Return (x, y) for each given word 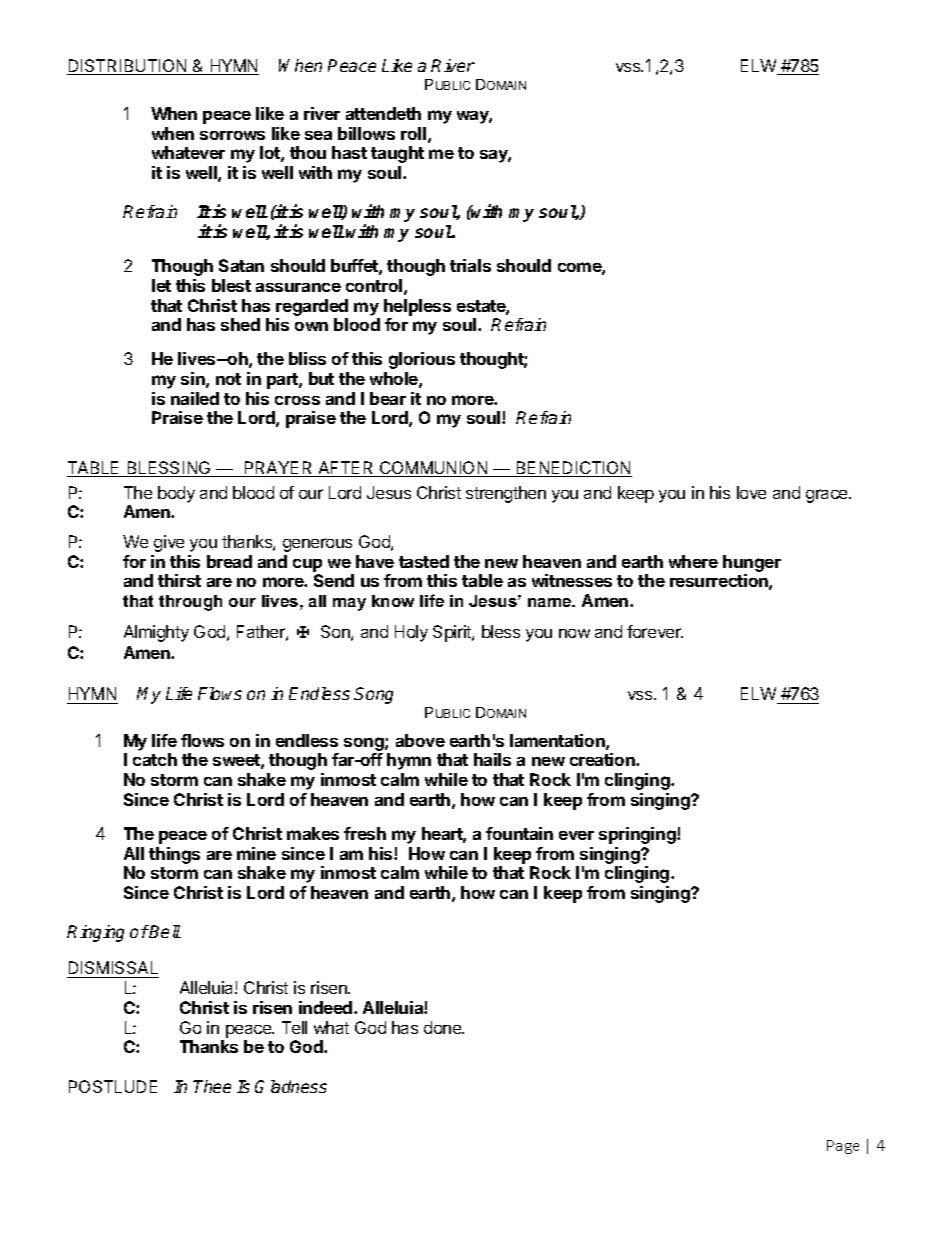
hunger (752, 563)
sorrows (232, 135)
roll (413, 133)
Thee (212, 1086)
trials (470, 265)
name (551, 602)
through (190, 603)
